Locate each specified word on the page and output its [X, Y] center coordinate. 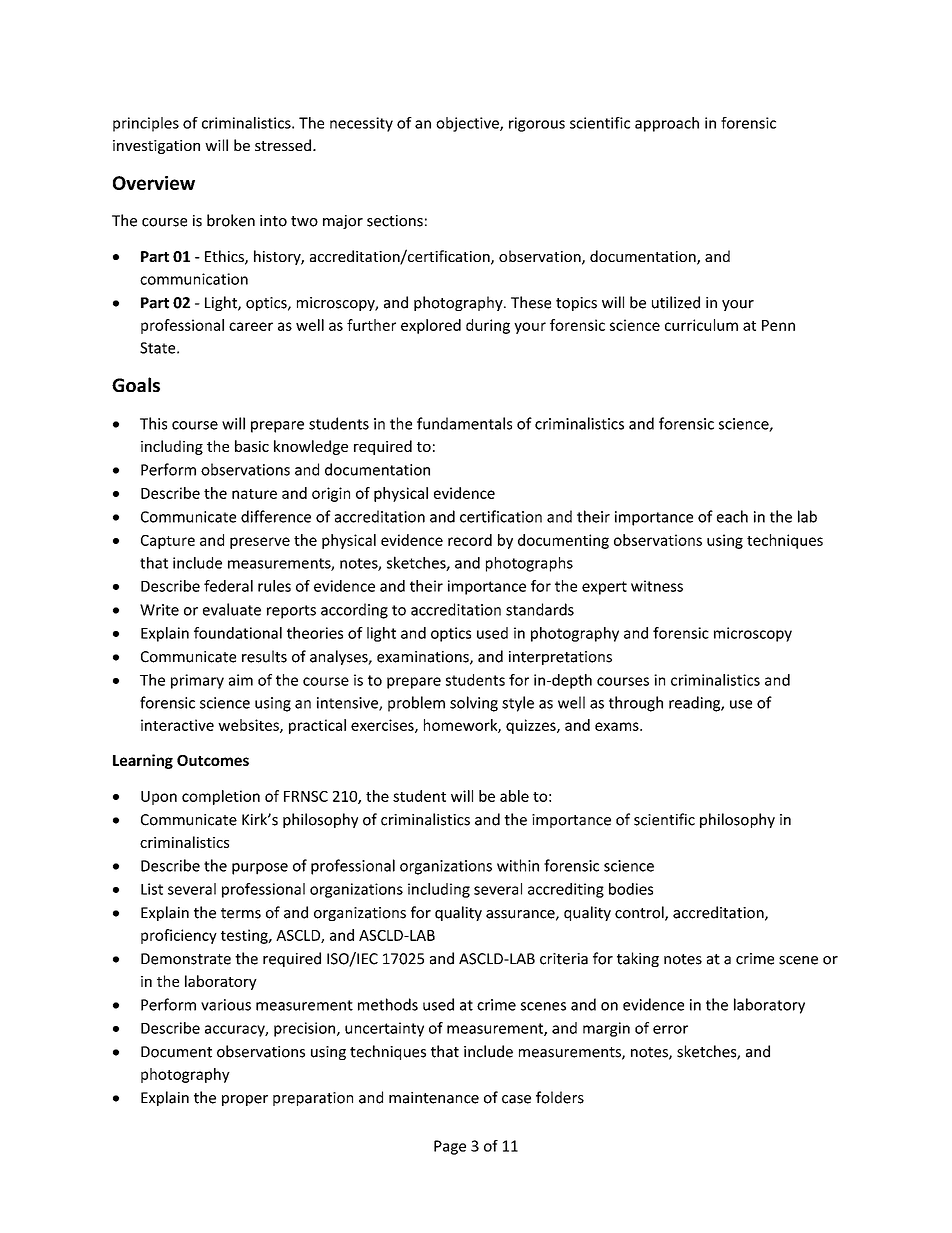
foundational [238, 633]
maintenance [434, 1098]
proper [245, 1100]
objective [468, 124]
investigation [156, 147]
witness [657, 586]
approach [667, 124]
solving [474, 704]
